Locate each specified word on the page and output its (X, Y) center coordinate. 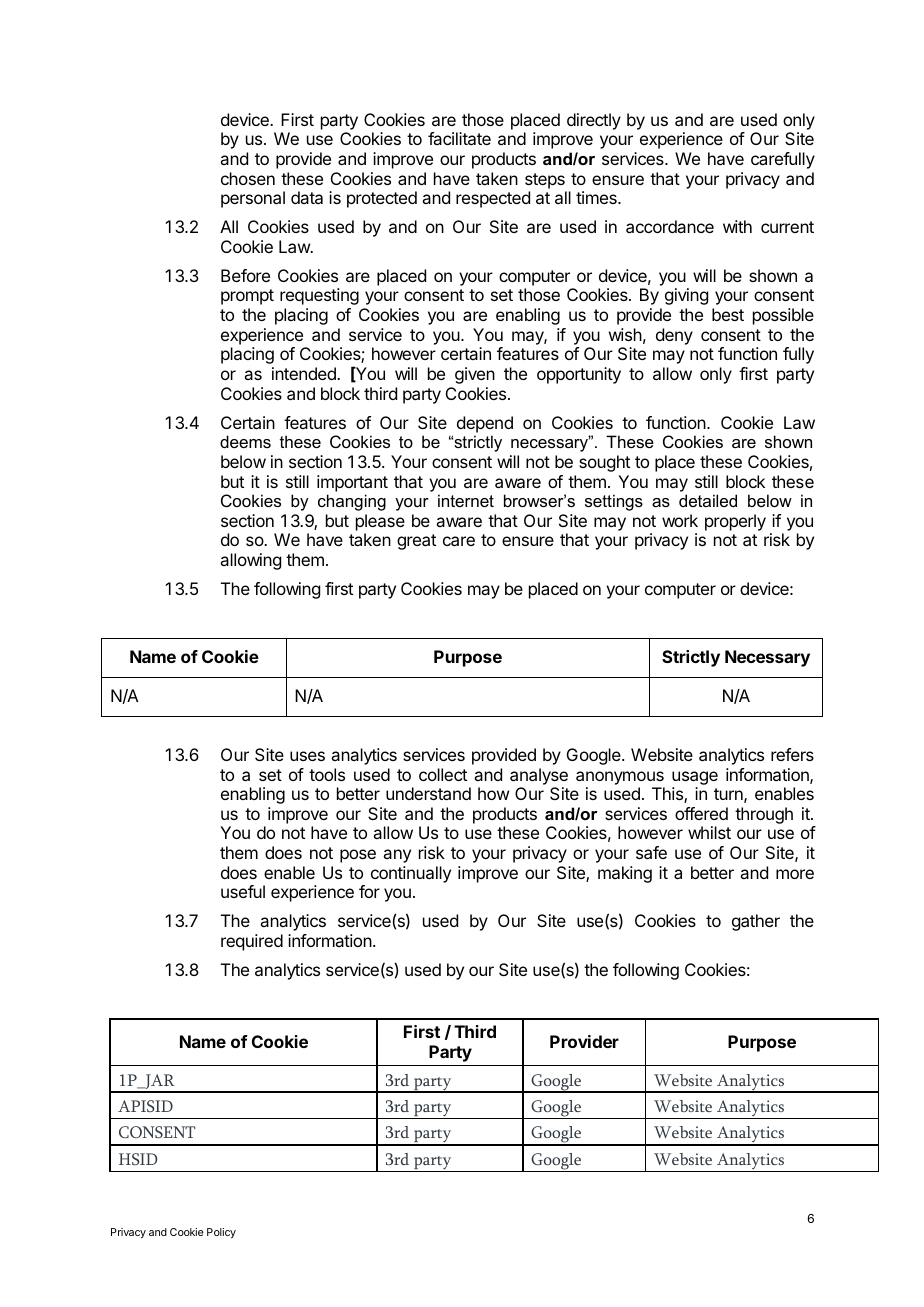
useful (243, 891)
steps (545, 181)
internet (466, 500)
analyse (539, 776)
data (307, 197)
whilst (709, 832)
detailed (708, 500)
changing (352, 502)
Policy (221, 1233)
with (737, 226)
